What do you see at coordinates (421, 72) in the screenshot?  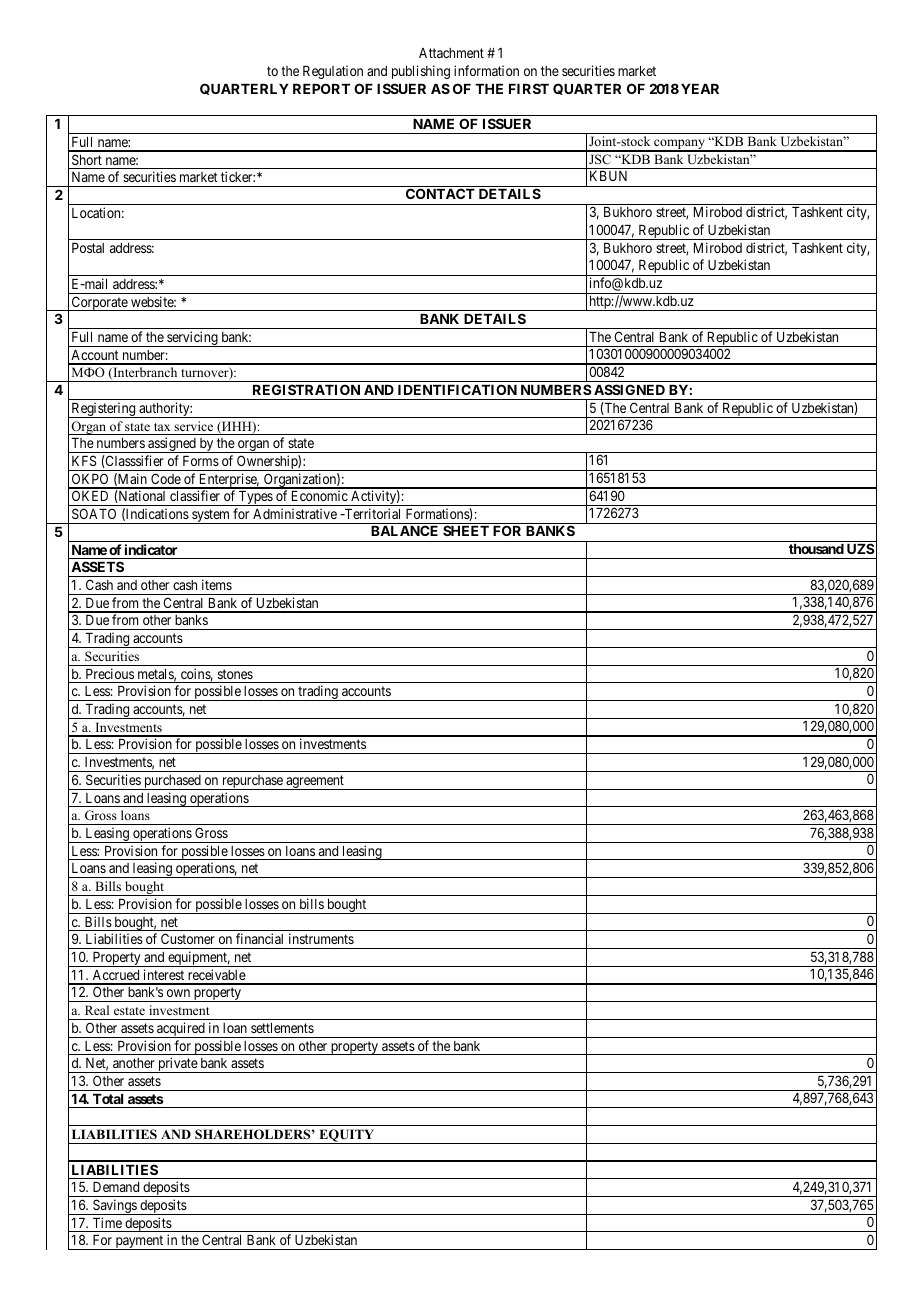 I see `publishing` at bounding box center [421, 72].
